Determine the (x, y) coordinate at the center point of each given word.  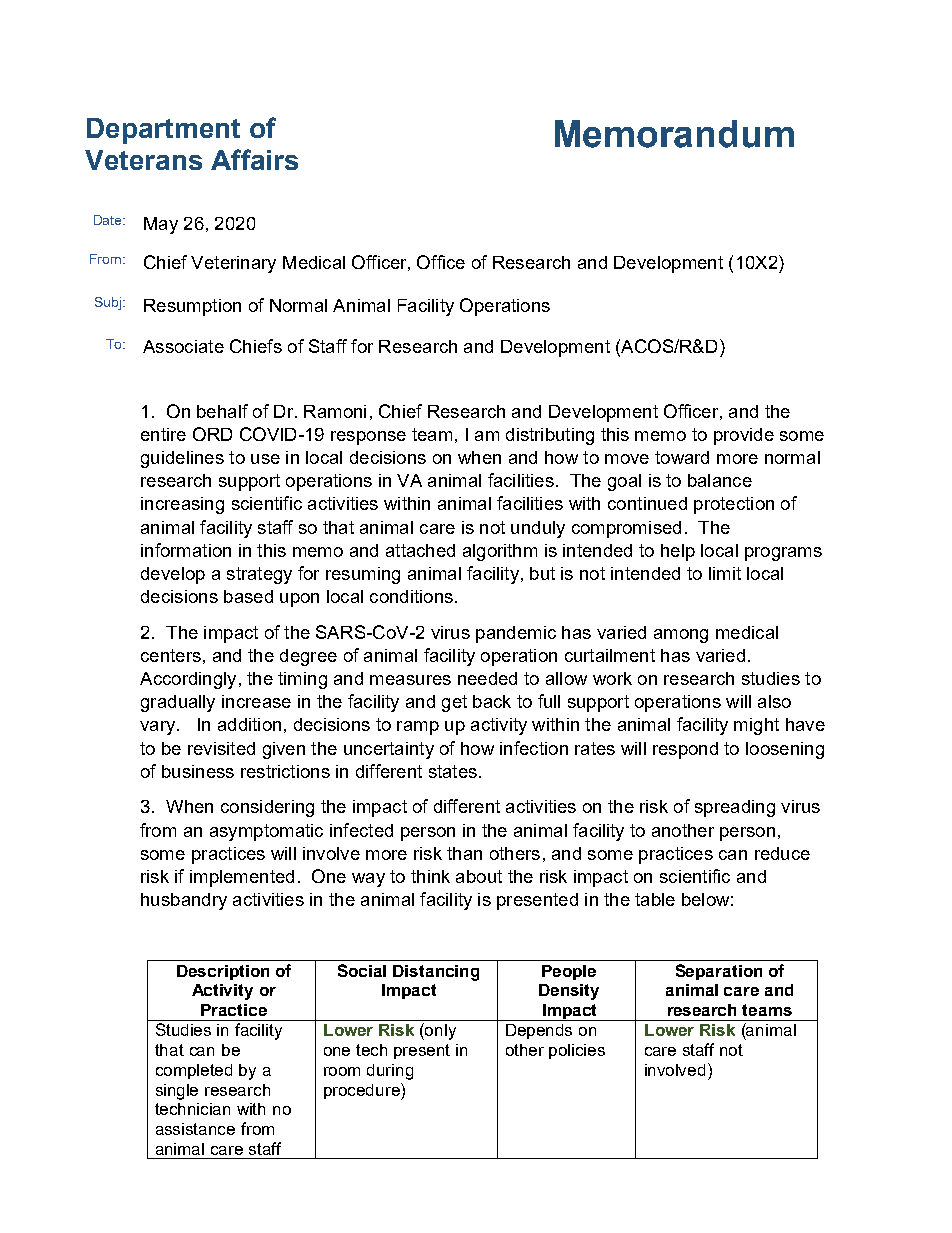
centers (171, 655)
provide (744, 436)
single (177, 1092)
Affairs (254, 159)
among (681, 636)
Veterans (143, 160)
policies (577, 1051)
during (390, 1072)
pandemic (516, 634)
